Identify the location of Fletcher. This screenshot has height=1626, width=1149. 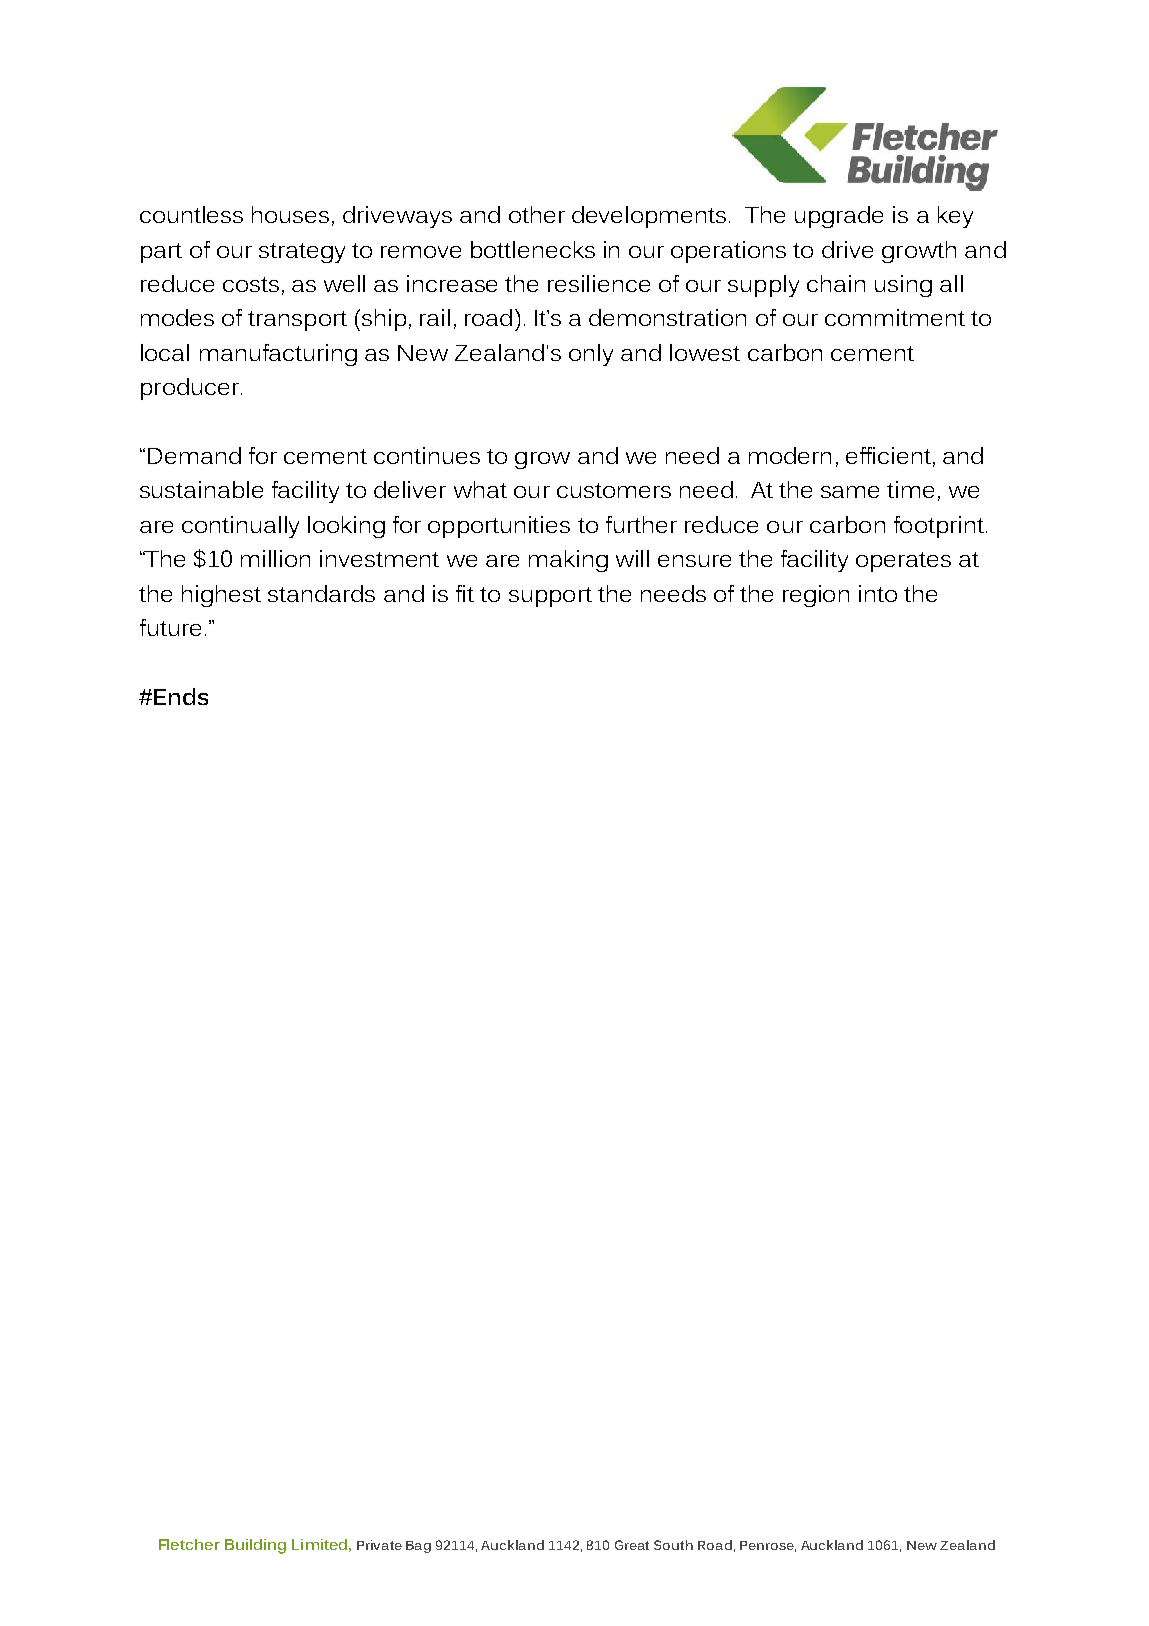
(189, 1544).
